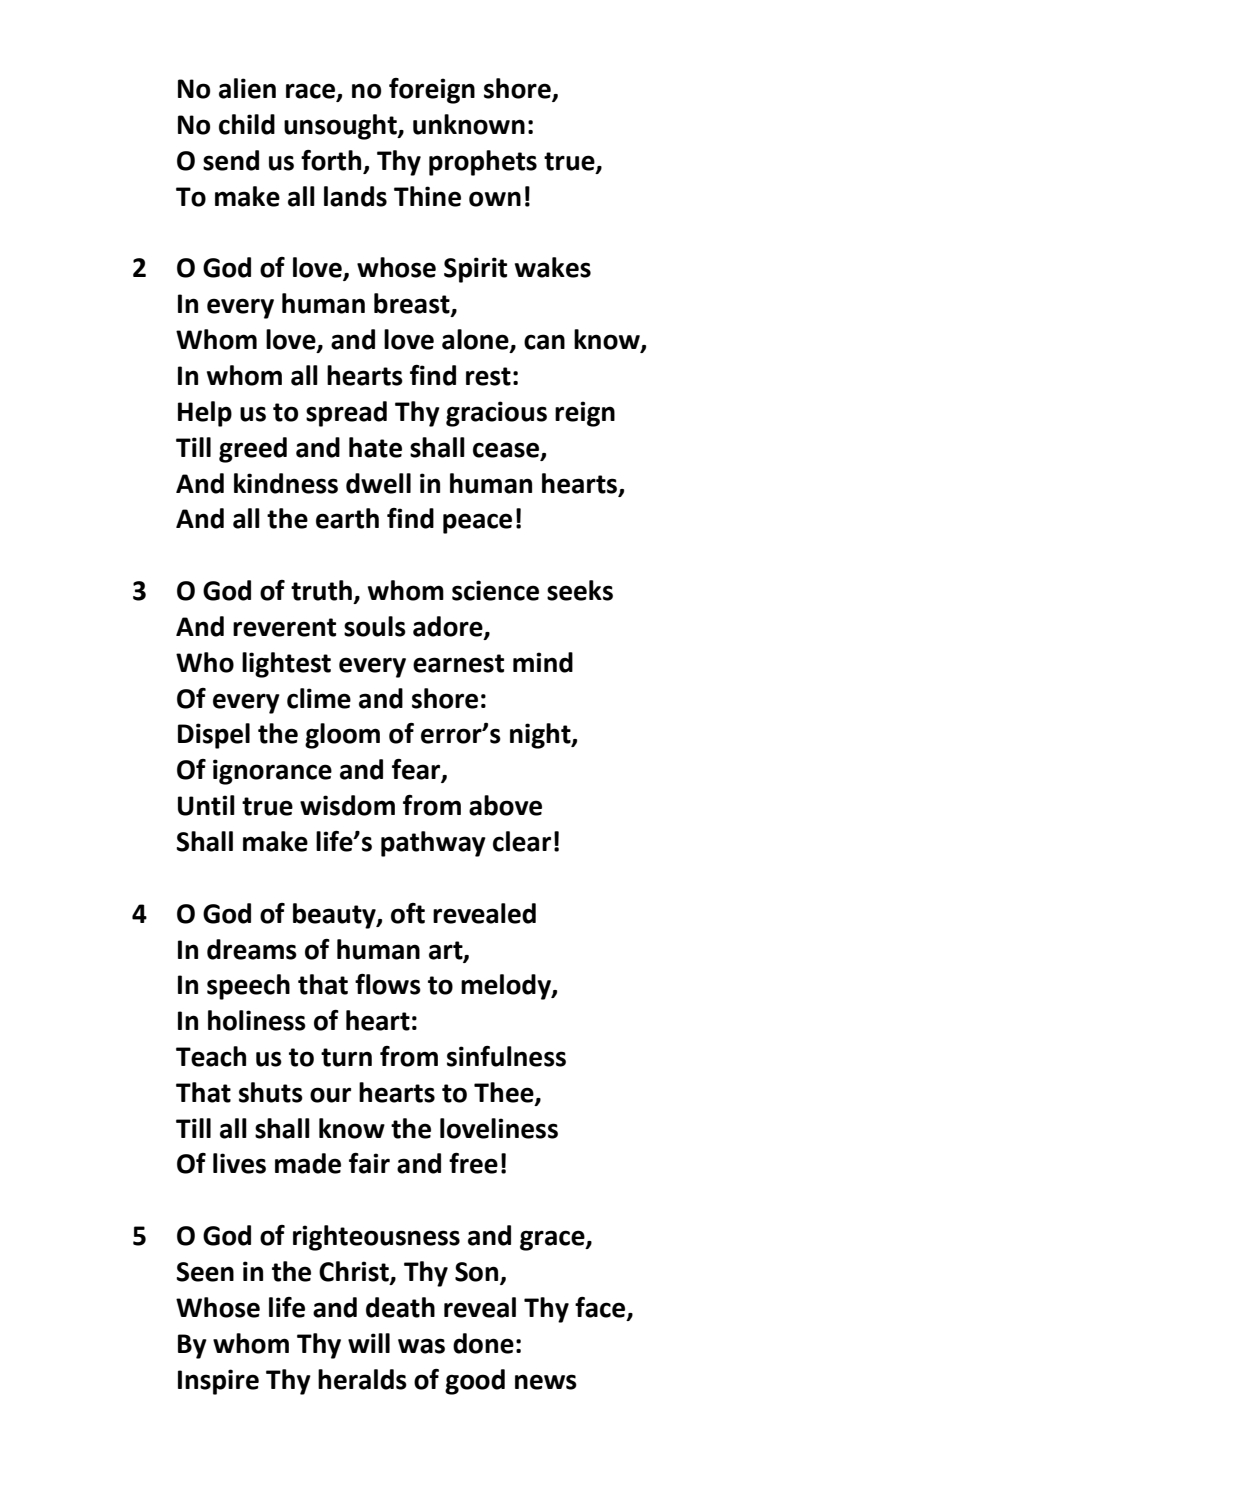 The image size is (1233, 1497). I want to click on kindness, so click(286, 483).
